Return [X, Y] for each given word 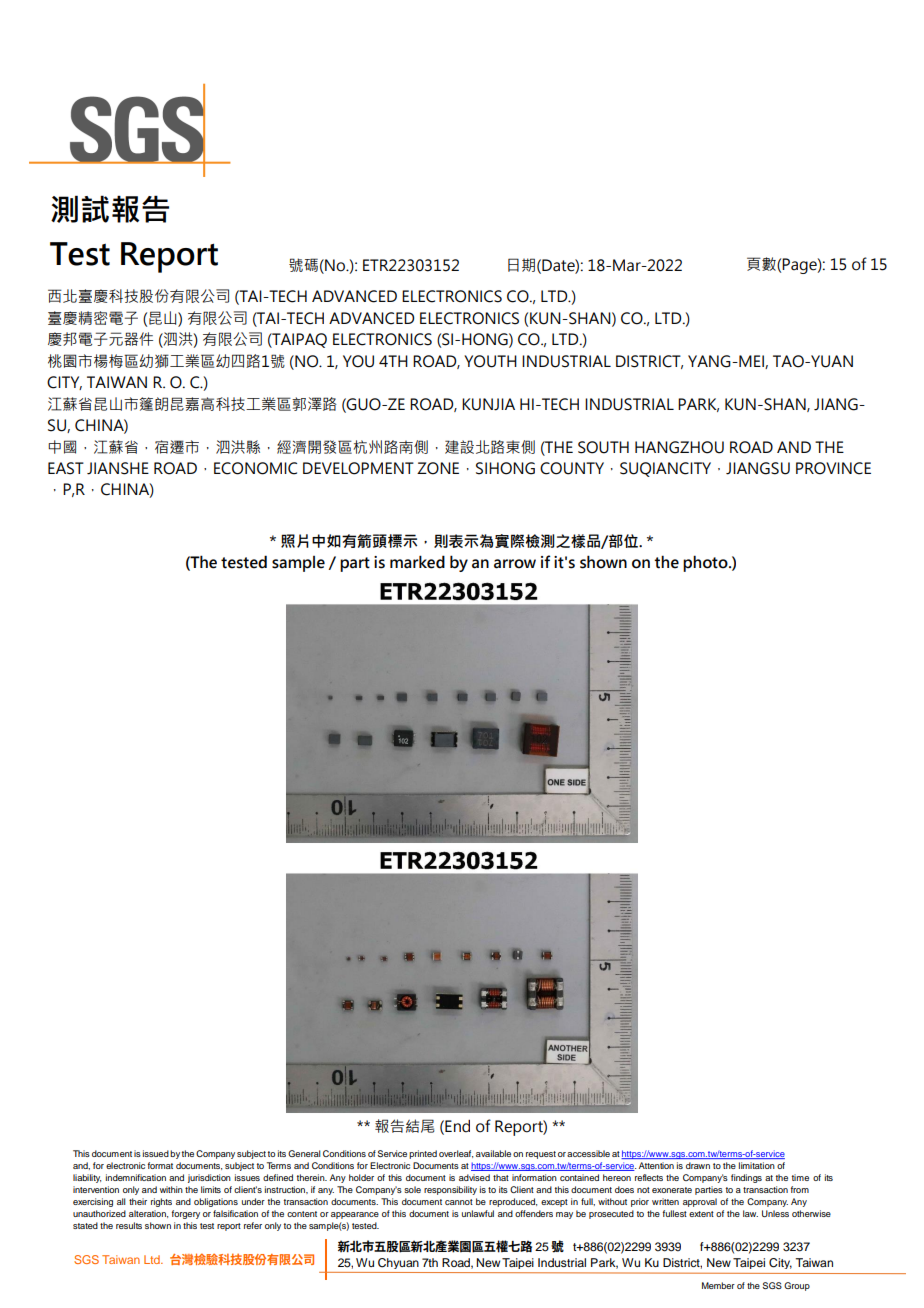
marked [417, 562]
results [129, 1225]
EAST [66, 468]
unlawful [478, 1213]
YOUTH [490, 361]
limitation [756, 1165]
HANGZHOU [679, 447]
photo [706, 563]
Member [718, 1285]
